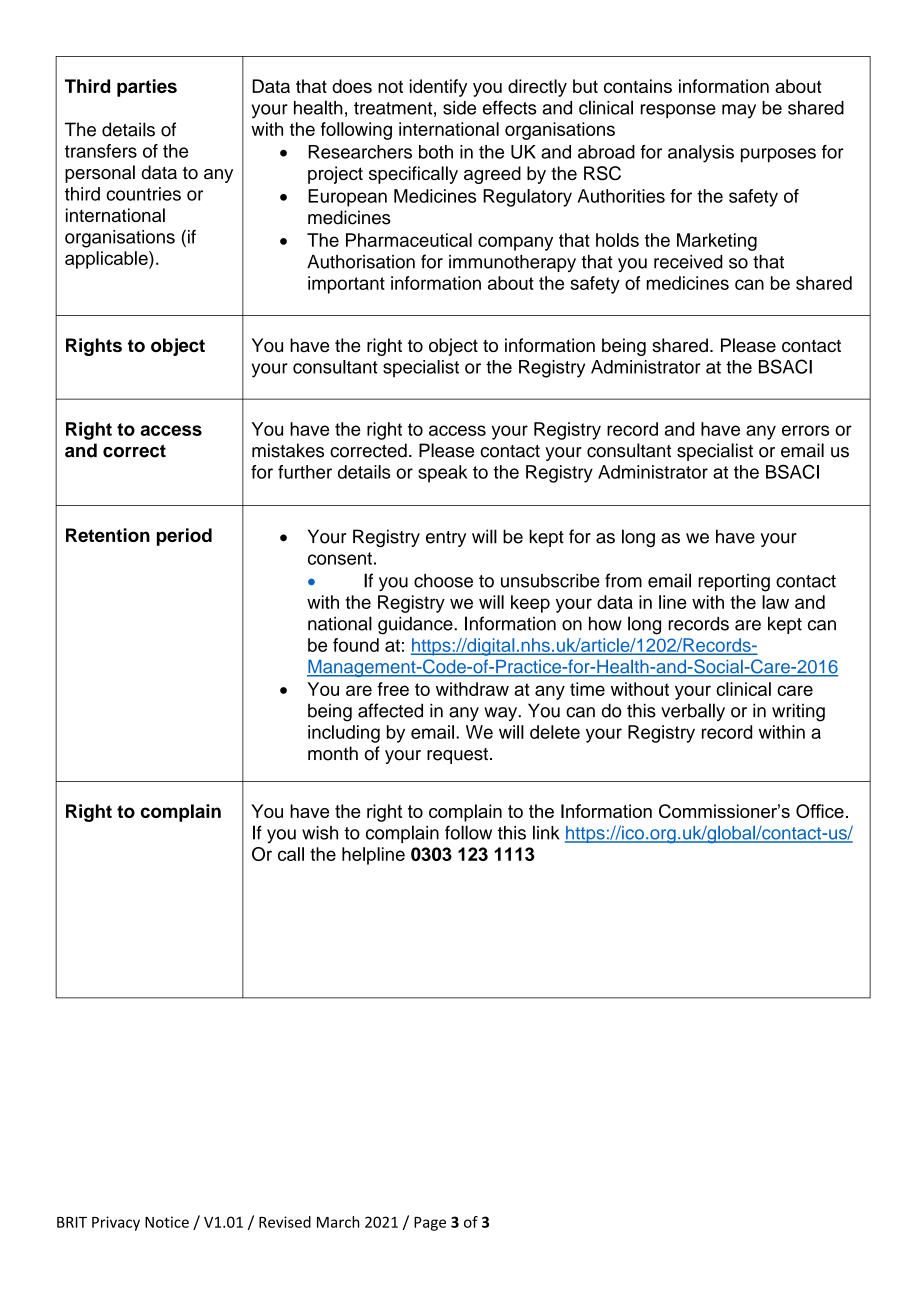 The image size is (924, 1308). Describe the element at coordinates (688, 262) in the screenshot. I see `received` at that location.
